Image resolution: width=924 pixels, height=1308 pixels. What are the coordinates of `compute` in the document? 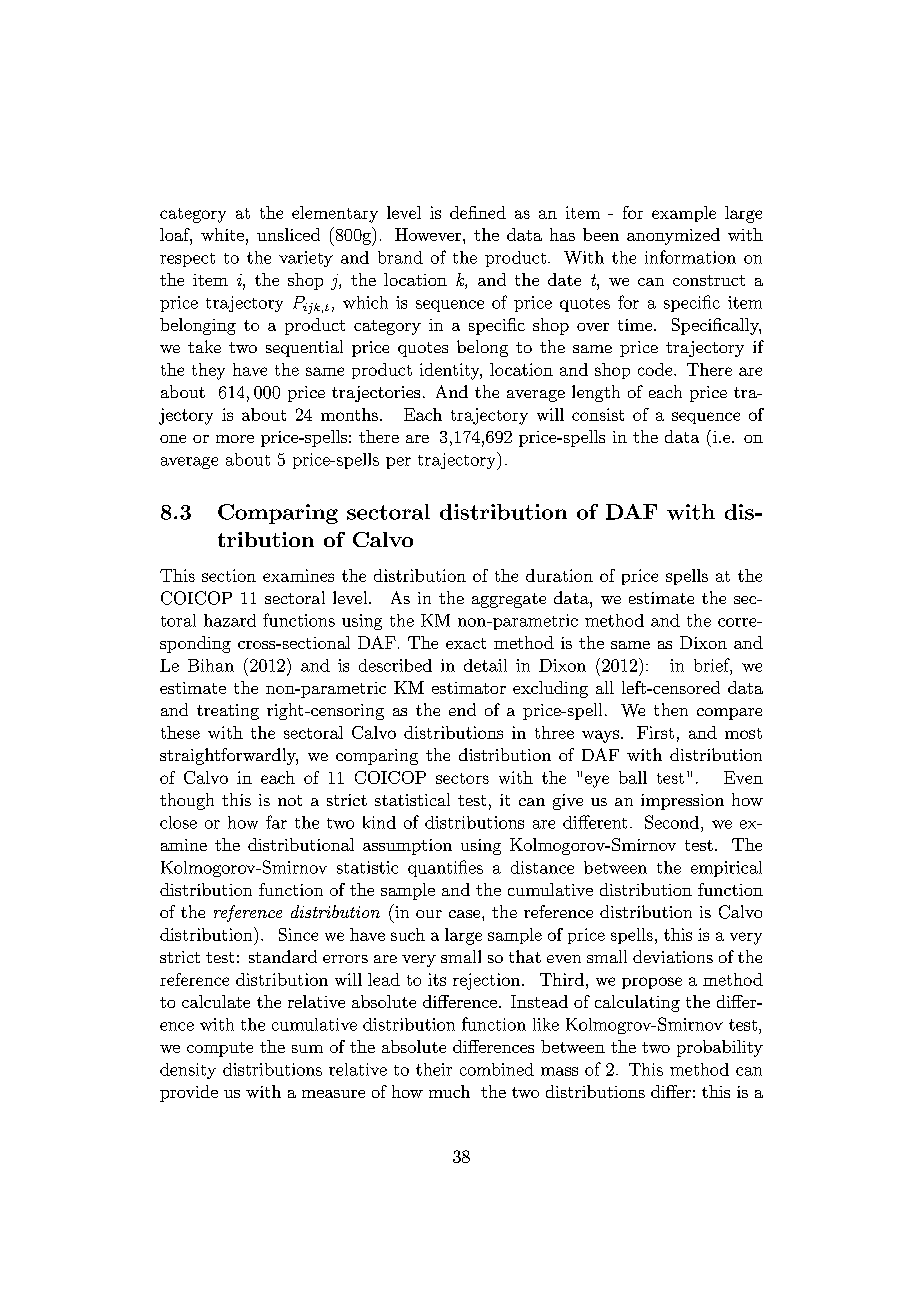 It's located at (220, 1049).
